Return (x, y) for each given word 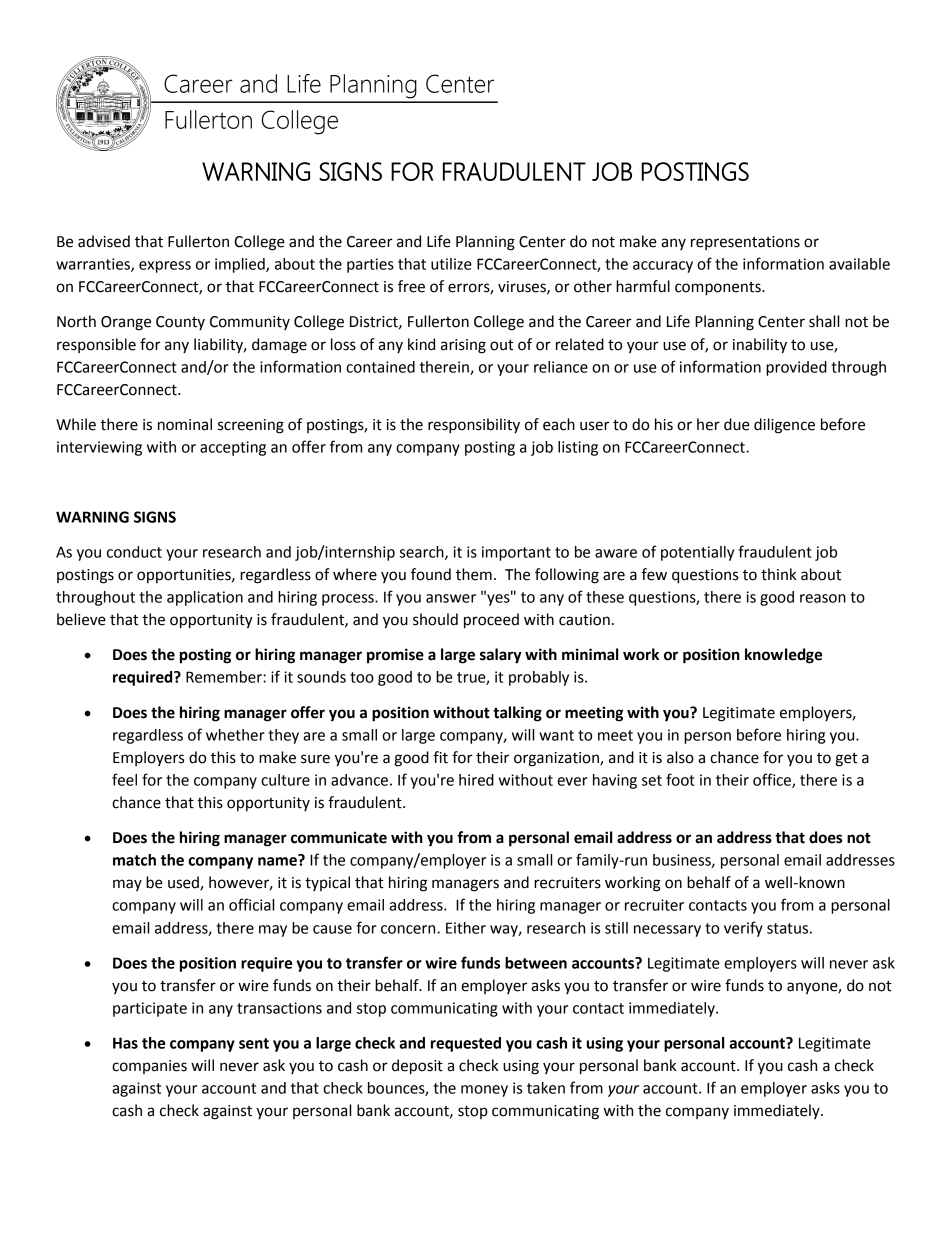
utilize (451, 264)
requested (466, 1044)
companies (149, 1067)
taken (546, 1088)
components (719, 289)
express (165, 267)
